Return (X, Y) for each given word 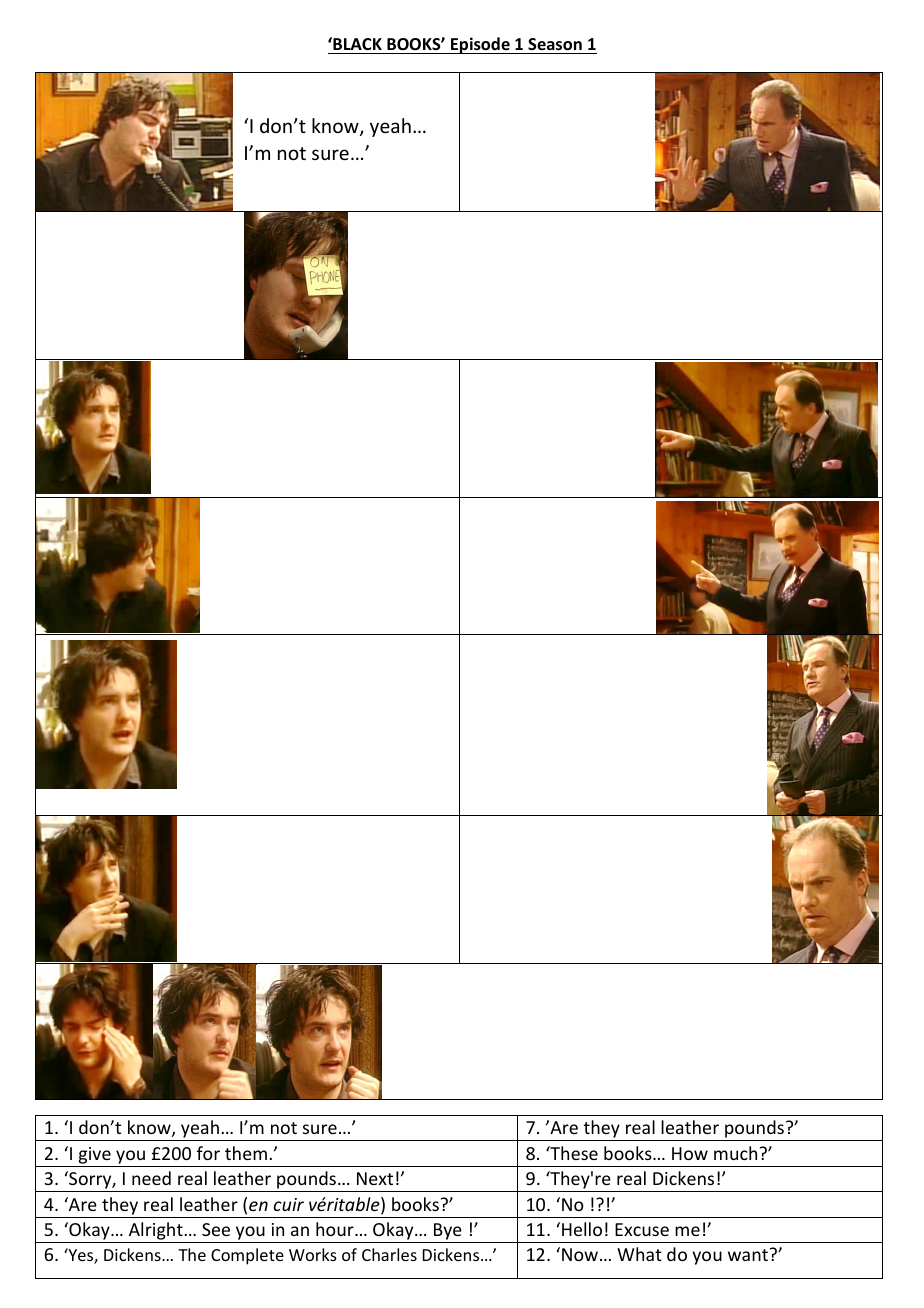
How (690, 1153)
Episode (480, 45)
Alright (156, 1232)
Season (555, 46)
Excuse (642, 1229)
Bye (448, 1233)
